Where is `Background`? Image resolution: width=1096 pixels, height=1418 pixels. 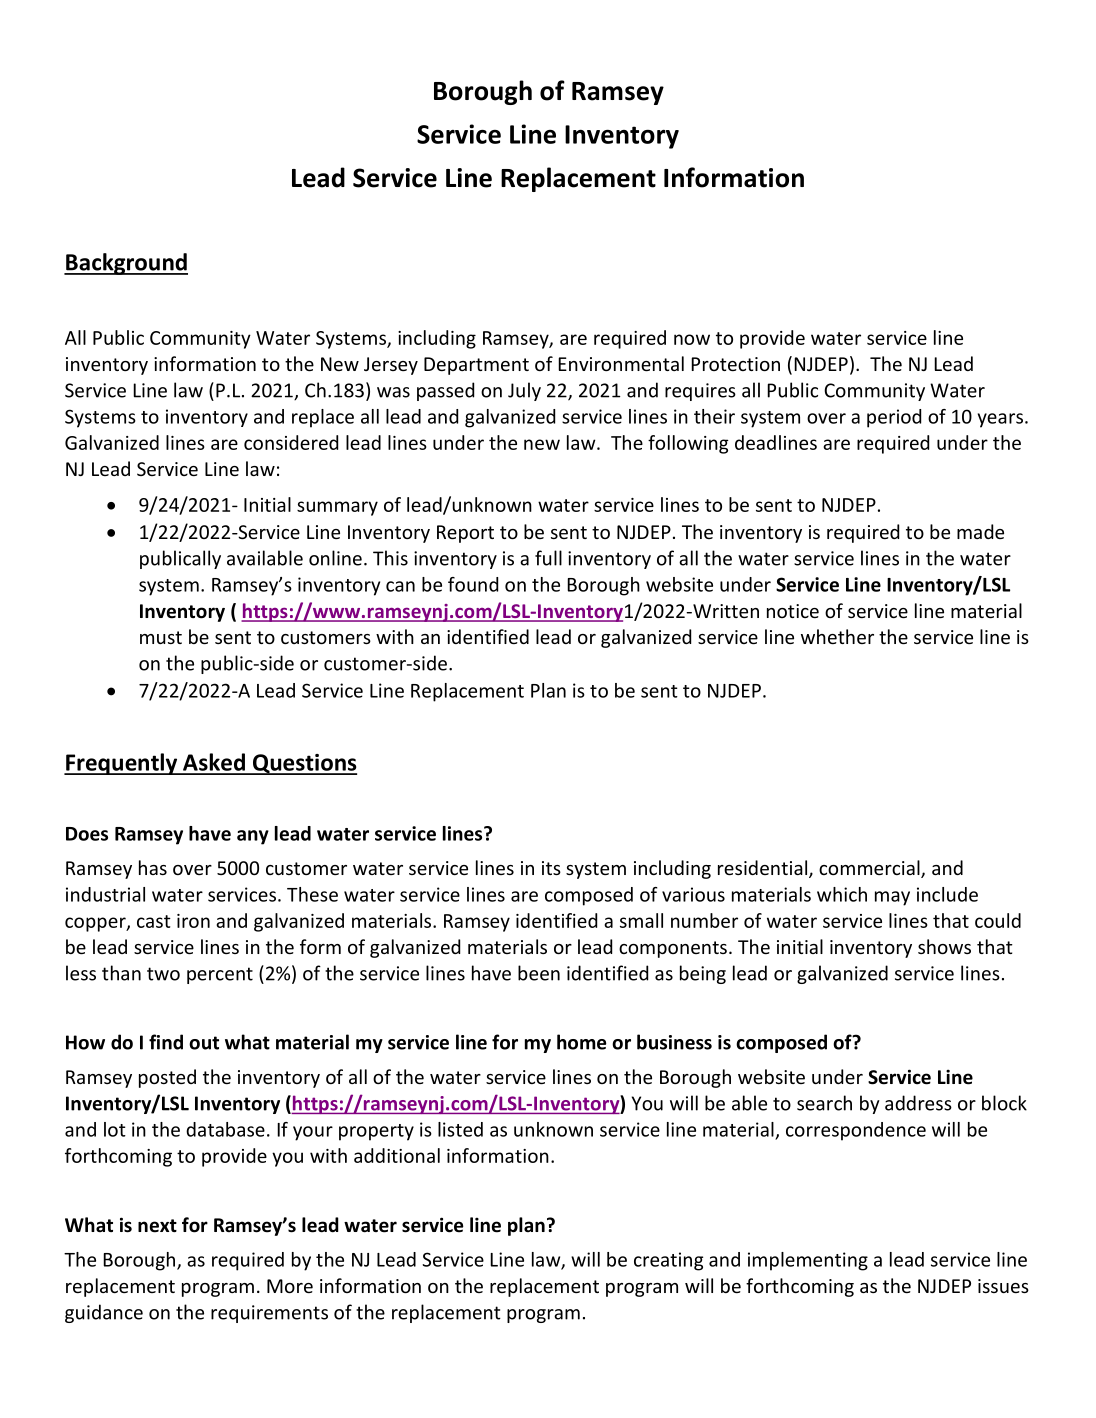
Background is located at coordinates (126, 264).
